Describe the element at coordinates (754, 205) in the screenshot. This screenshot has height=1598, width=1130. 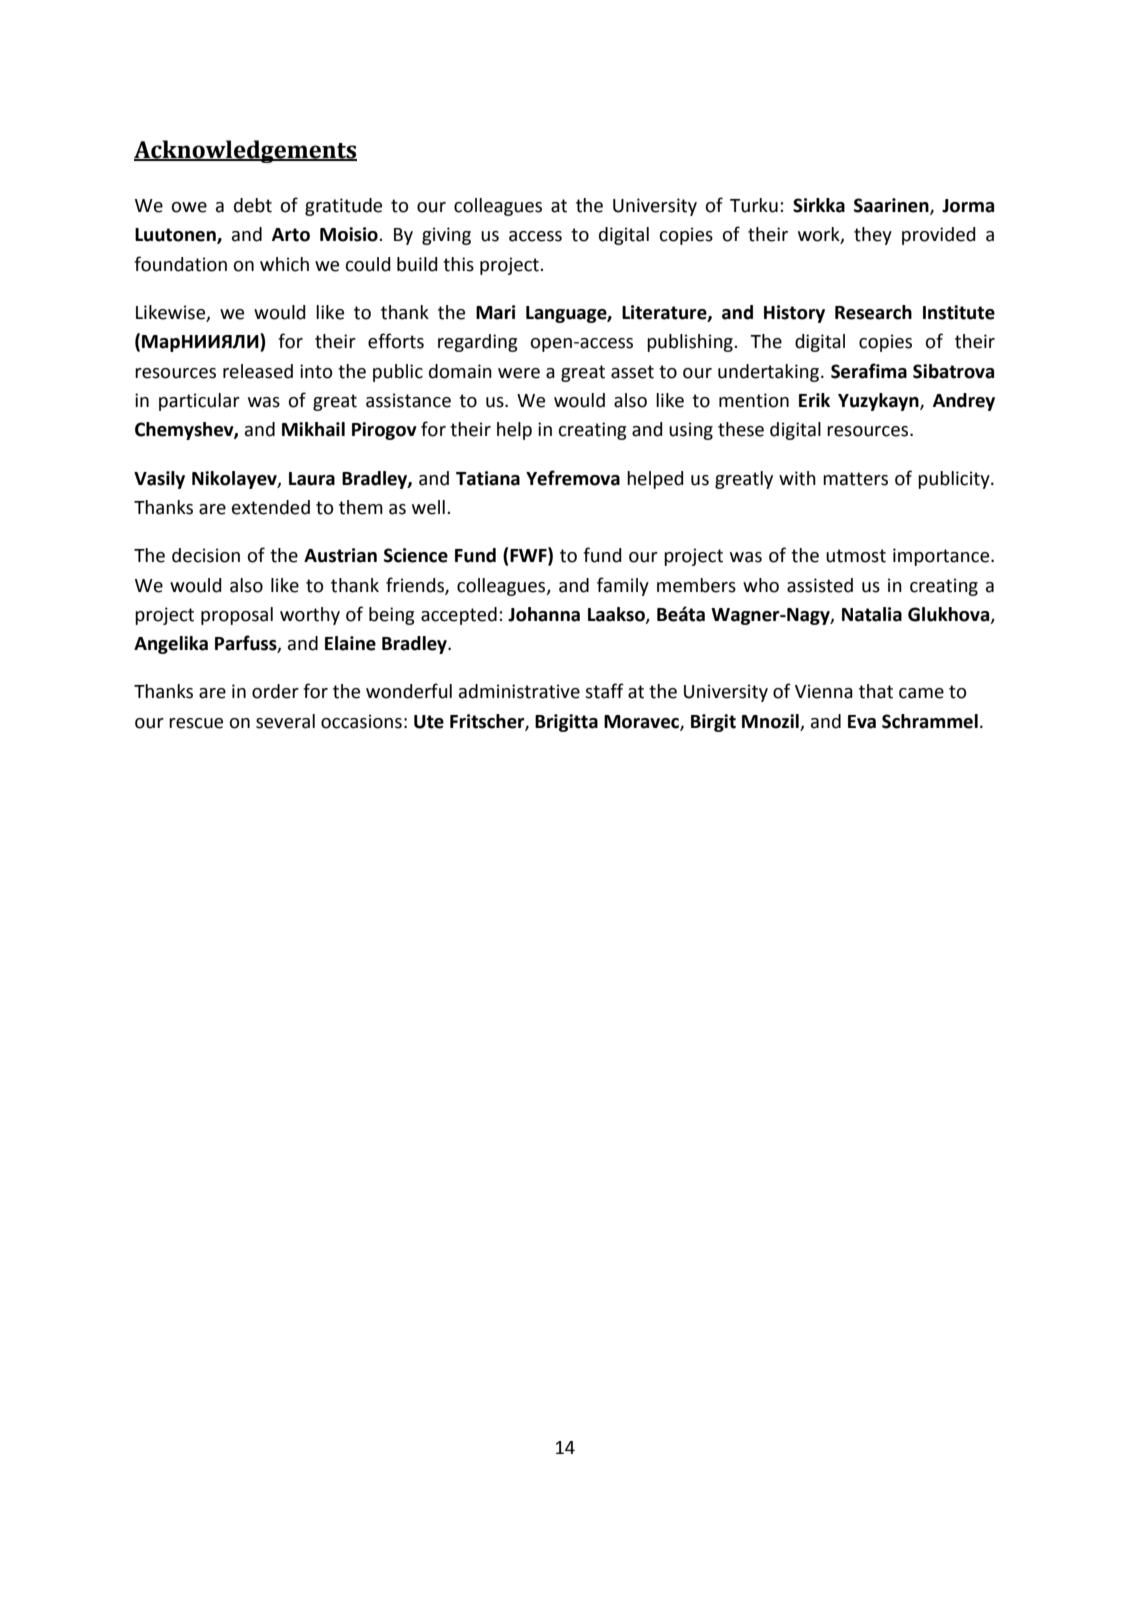
I see `Turku` at that location.
